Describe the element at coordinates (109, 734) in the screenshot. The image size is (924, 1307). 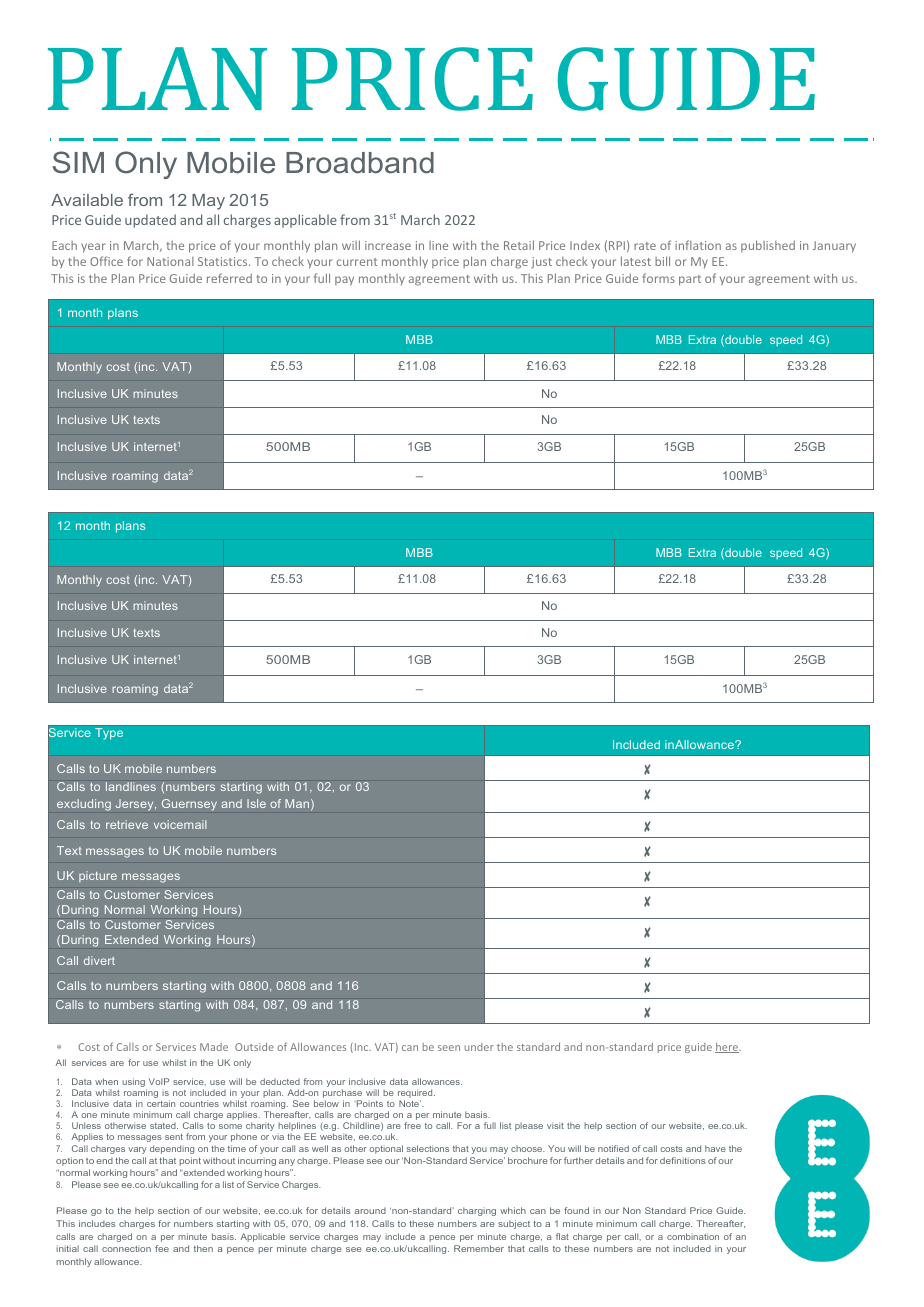
I see `Type` at that location.
